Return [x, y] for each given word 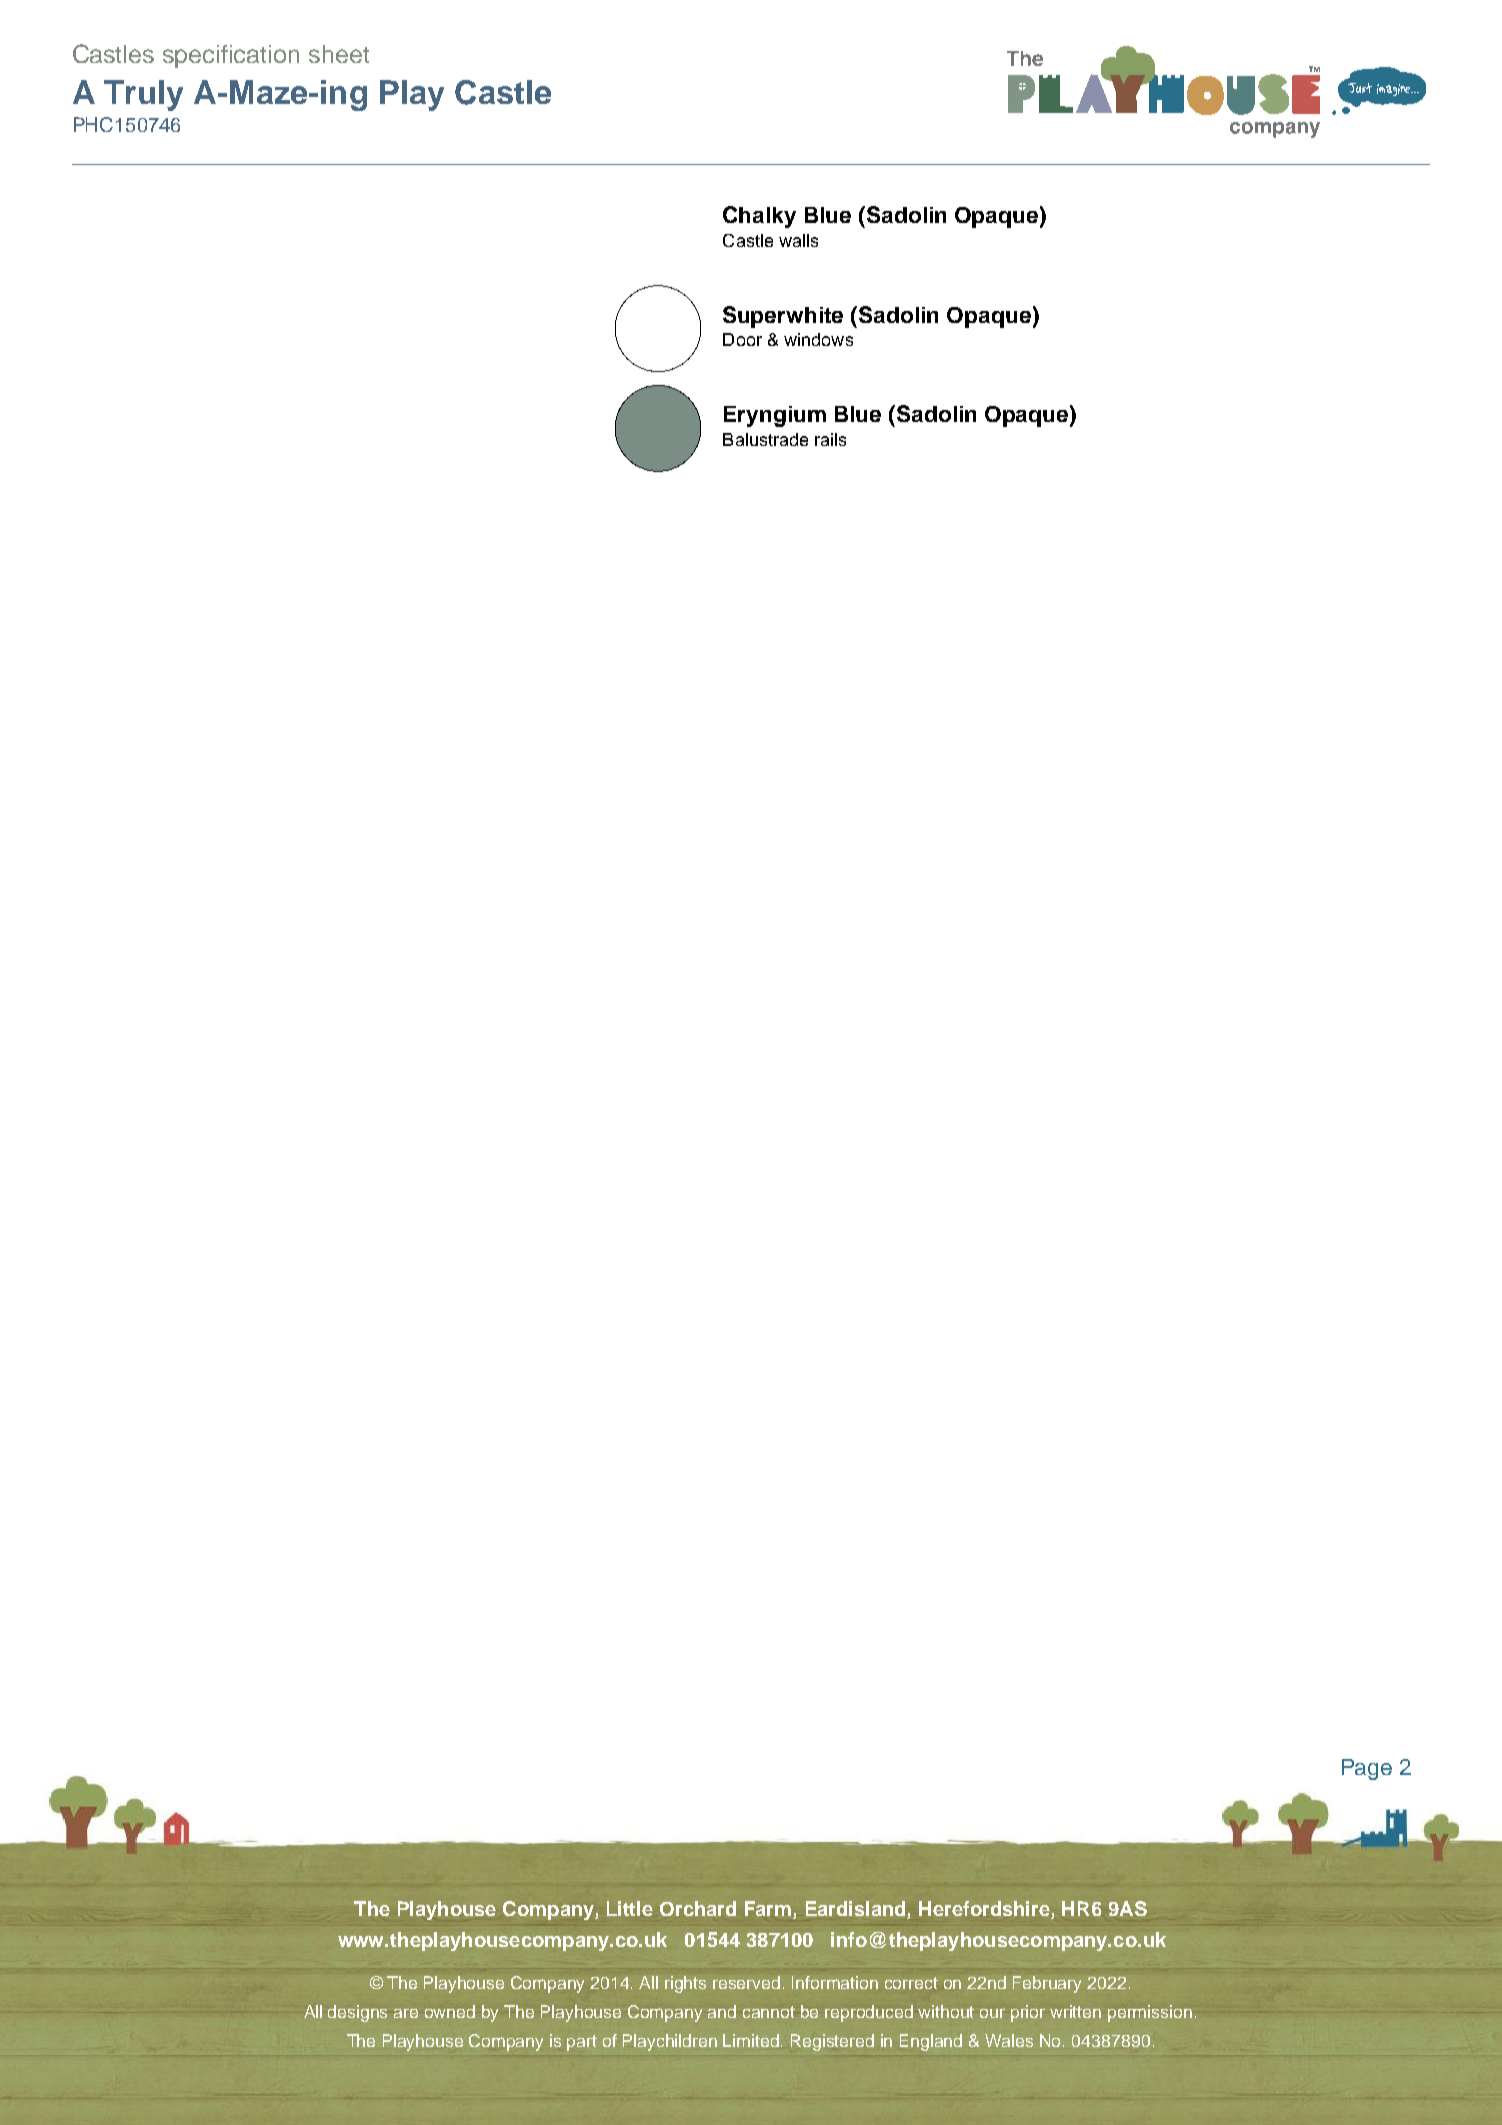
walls [798, 240]
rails [830, 439]
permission [1150, 2013]
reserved [746, 1982]
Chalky [759, 217]
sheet [339, 54]
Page [1367, 1769]
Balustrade [765, 439]
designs [357, 2013]
